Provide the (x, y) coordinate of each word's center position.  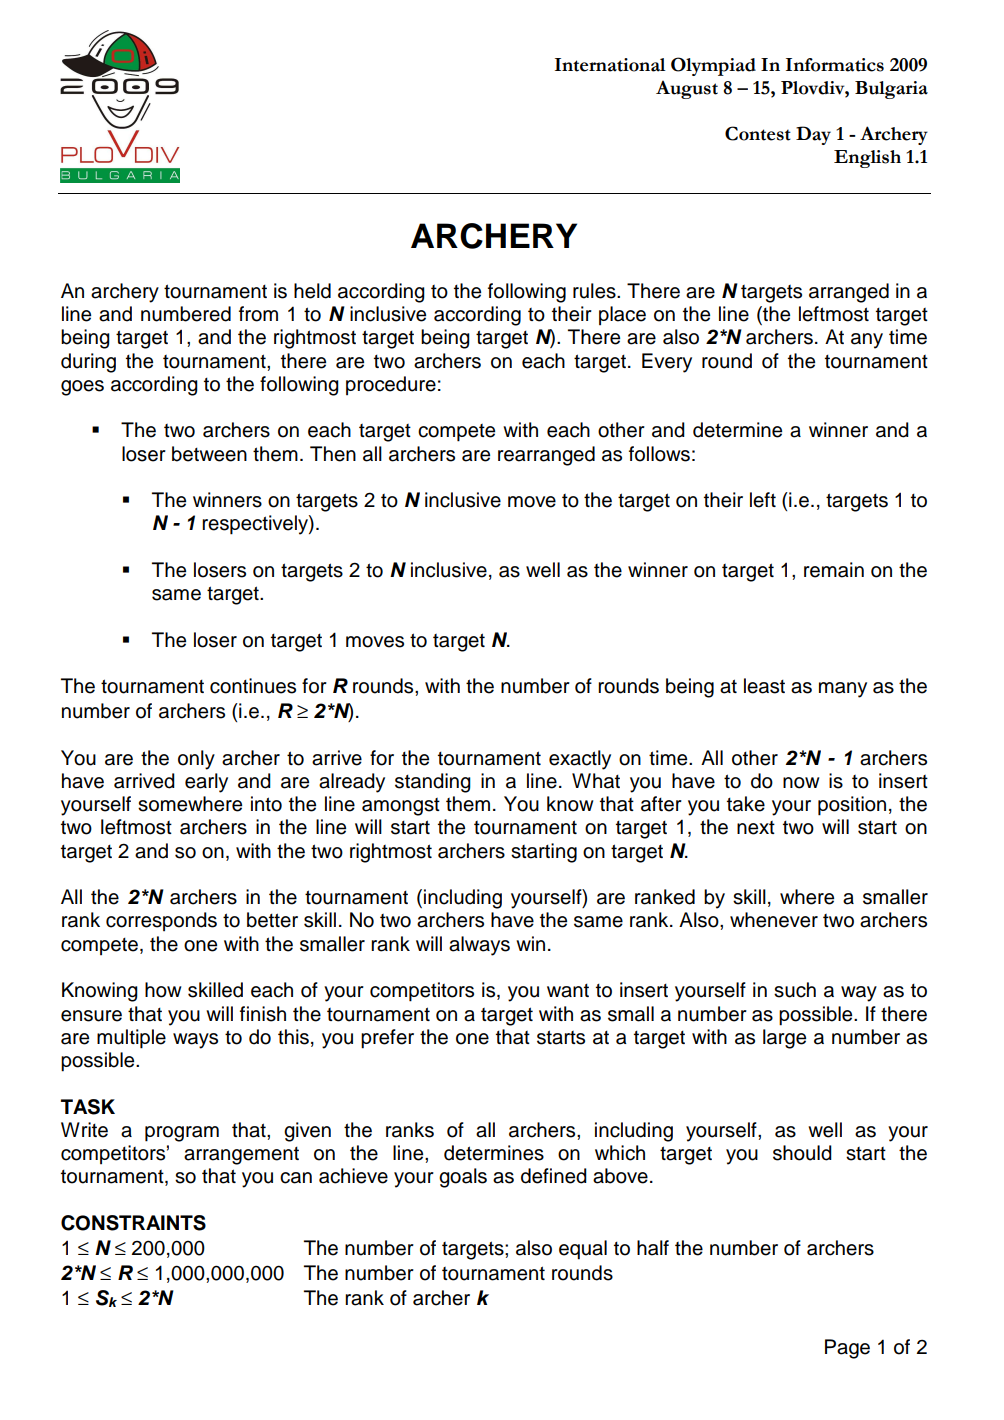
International (610, 65)
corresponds (161, 921)
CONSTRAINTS (133, 1223)
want (568, 991)
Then (333, 454)
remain (834, 570)
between (209, 454)
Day (813, 135)
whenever (774, 920)
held (312, 291)
